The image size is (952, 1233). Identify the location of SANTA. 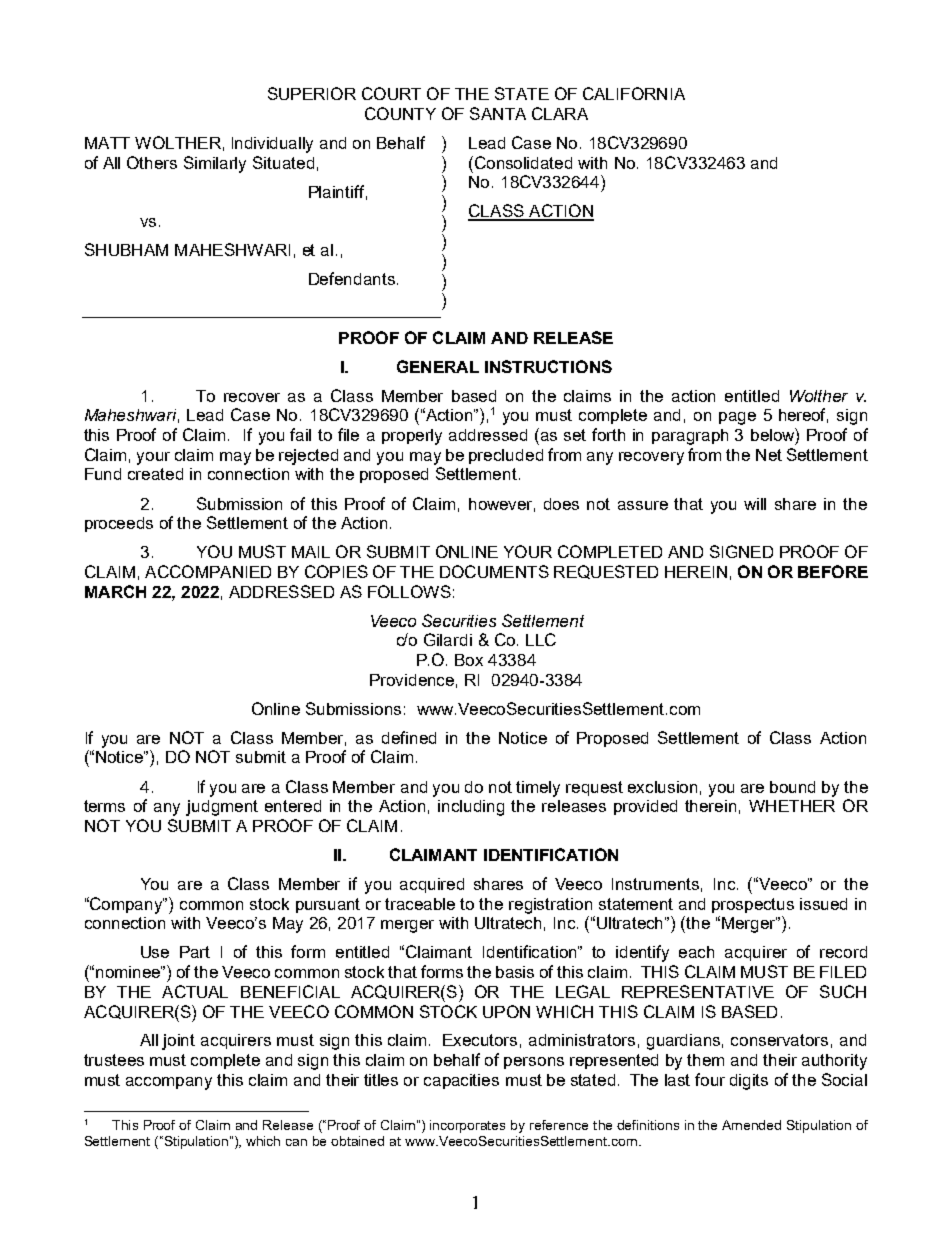
(498, 113).
